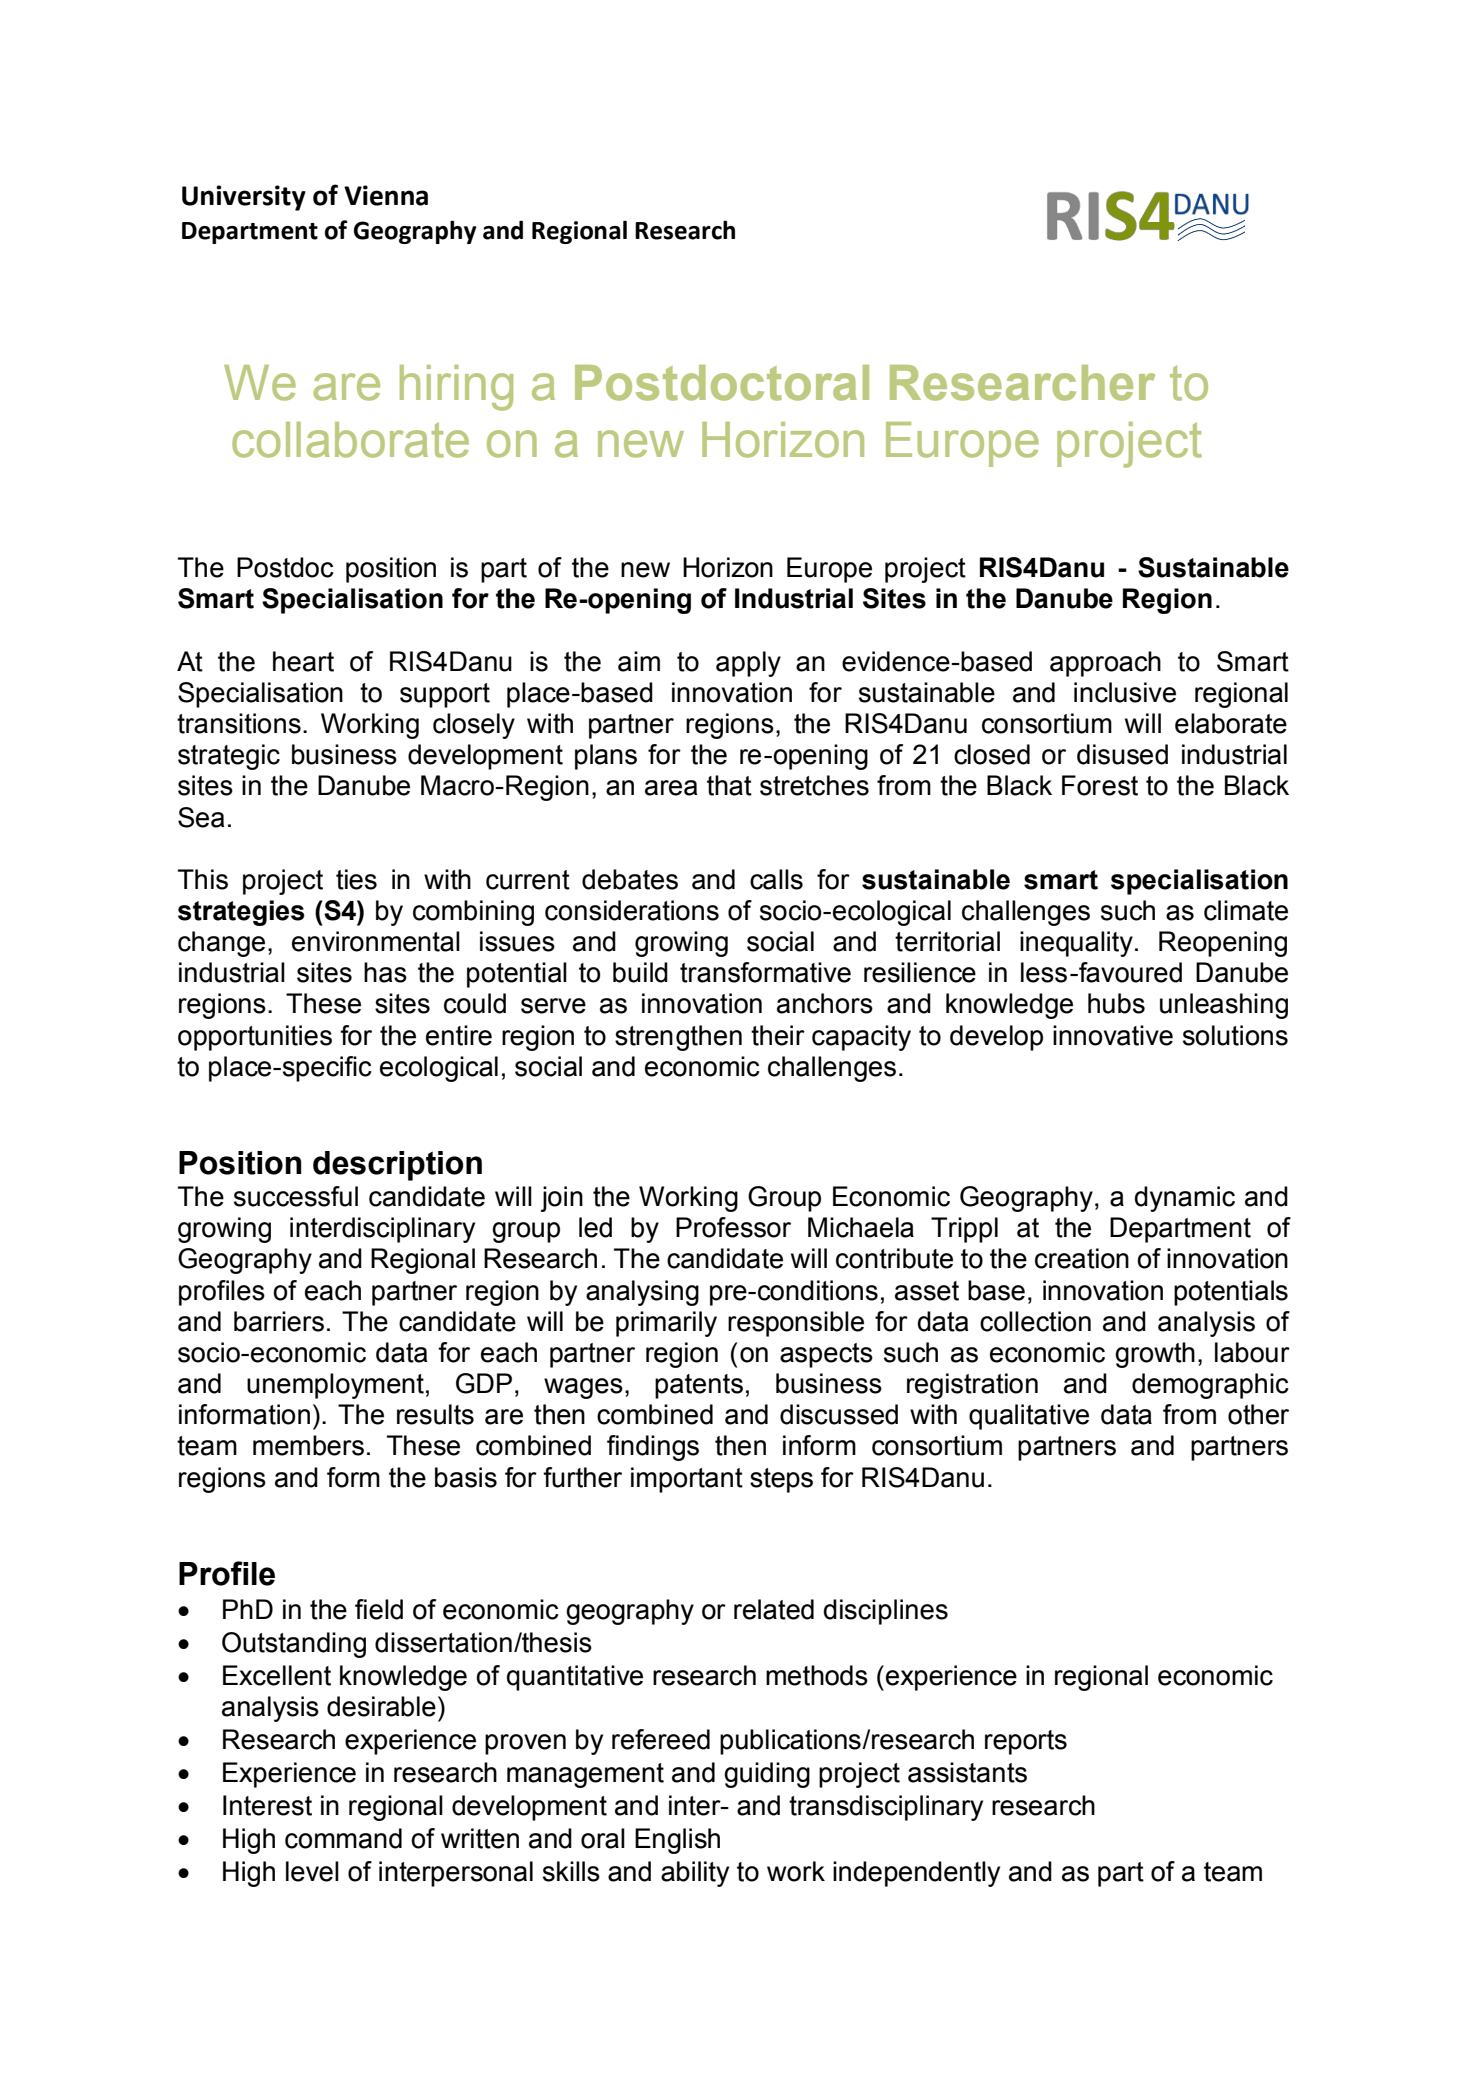 The height and width of the screenshot is (2075, 1466). Describe the element at coordinates (308, 1445) in the screenshot. I see `members` at that location.
